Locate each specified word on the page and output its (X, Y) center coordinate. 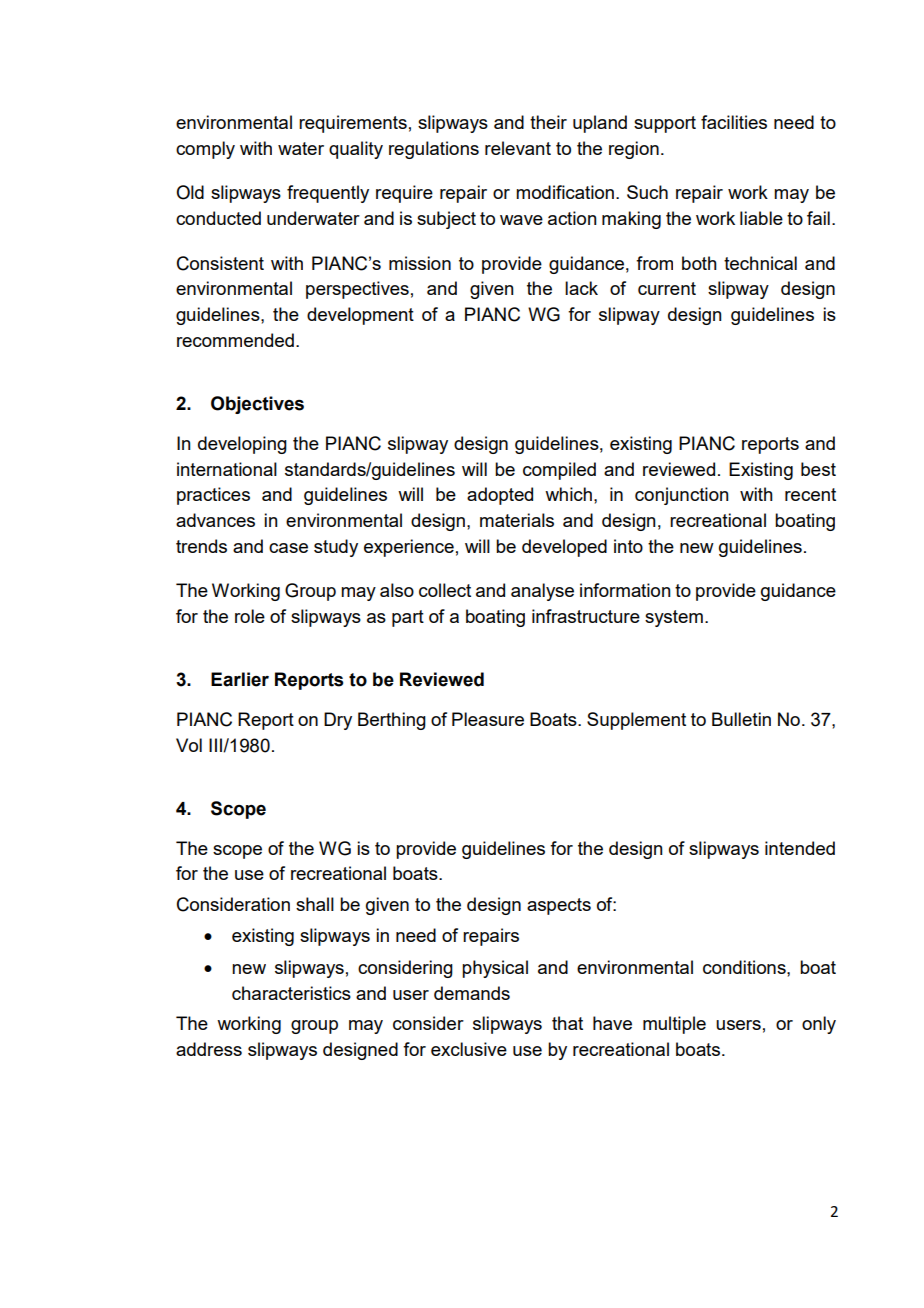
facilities (734, 122)
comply (205, 150)
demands (472, 993)
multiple (674, 1025)
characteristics (291, 993)
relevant (518, 148)
